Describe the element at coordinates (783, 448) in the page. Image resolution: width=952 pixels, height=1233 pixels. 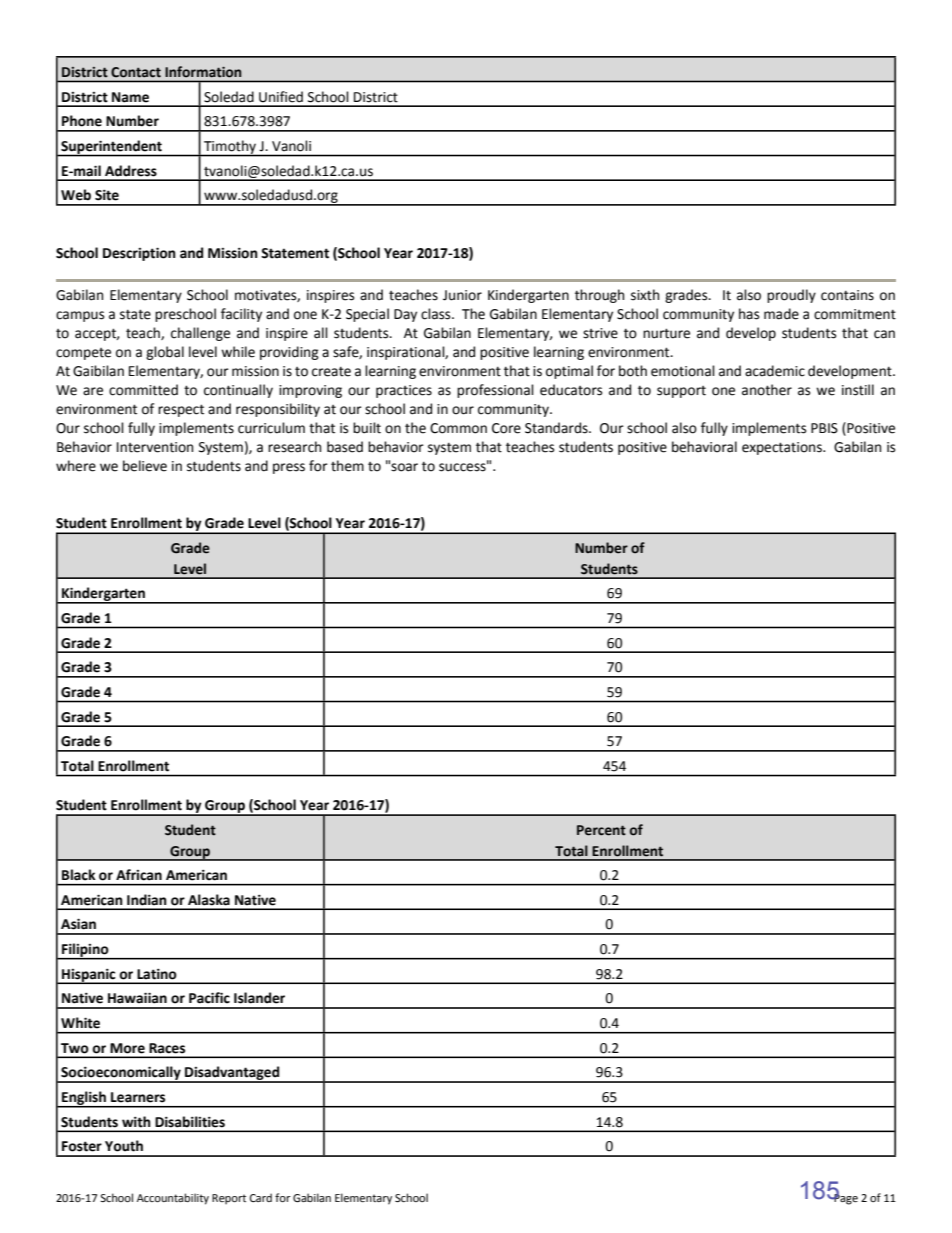
I see `expectations` at that location.
